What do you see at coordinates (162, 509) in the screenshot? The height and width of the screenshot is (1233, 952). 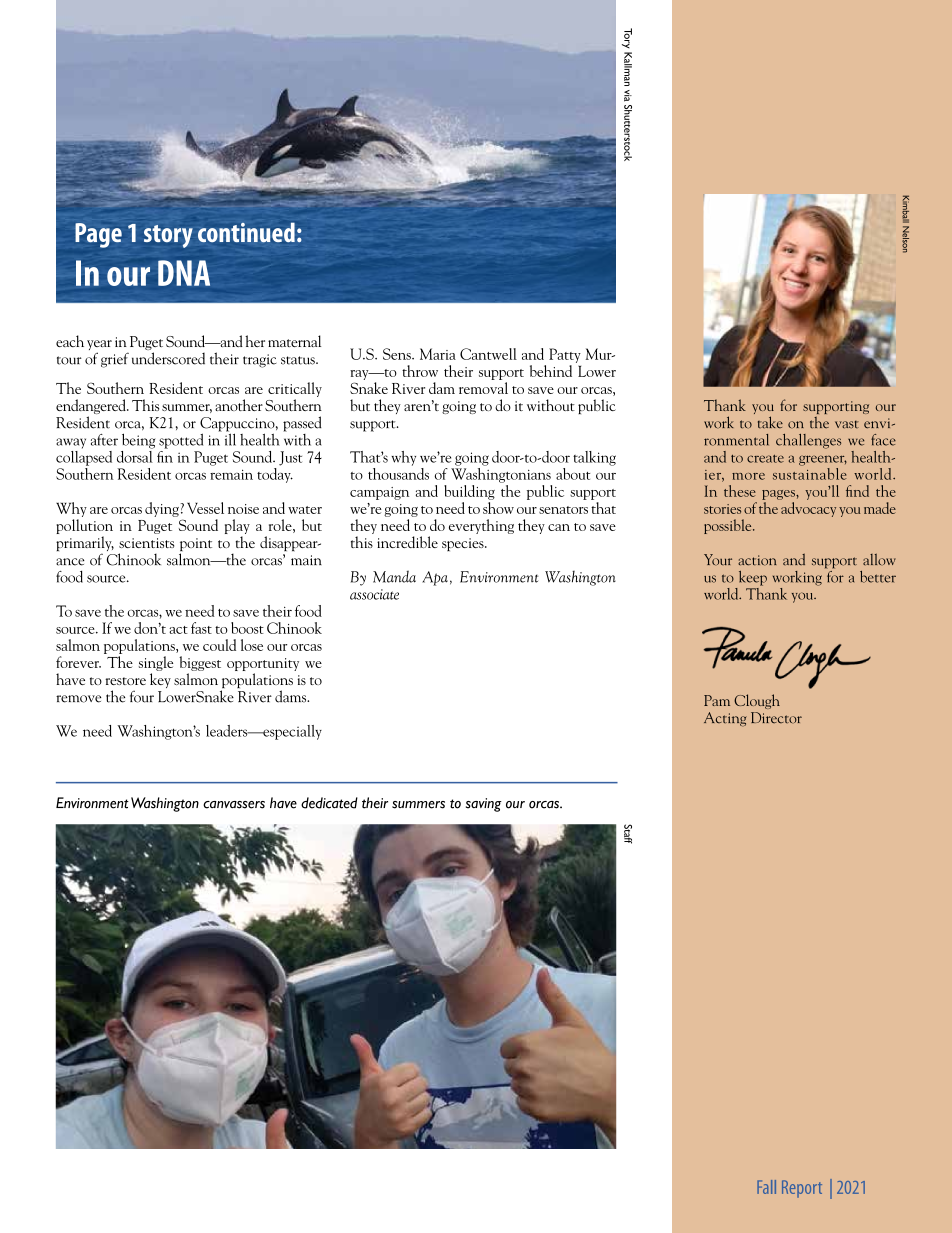 I see `dying` at bounding box center [162, 509].
